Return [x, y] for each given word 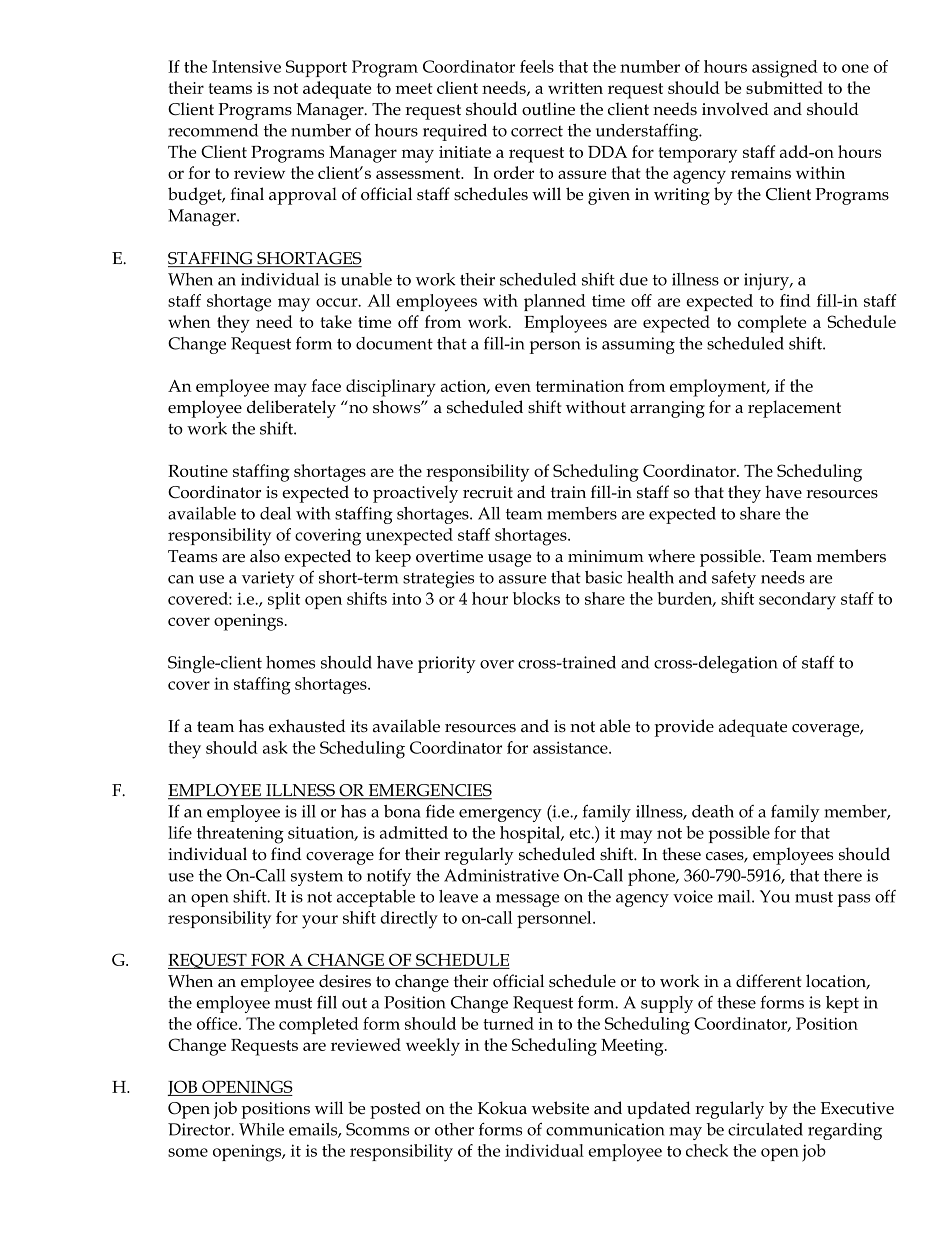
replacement [794, 409]
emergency [500, 815]
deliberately [291, 409]
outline [548, 109]
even [513, 387]
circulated [765, 1129]
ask [275, 747]
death [713, 811]
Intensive [246, 66]
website [560, 1108]
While [261, 1129]
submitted [784, 87]
